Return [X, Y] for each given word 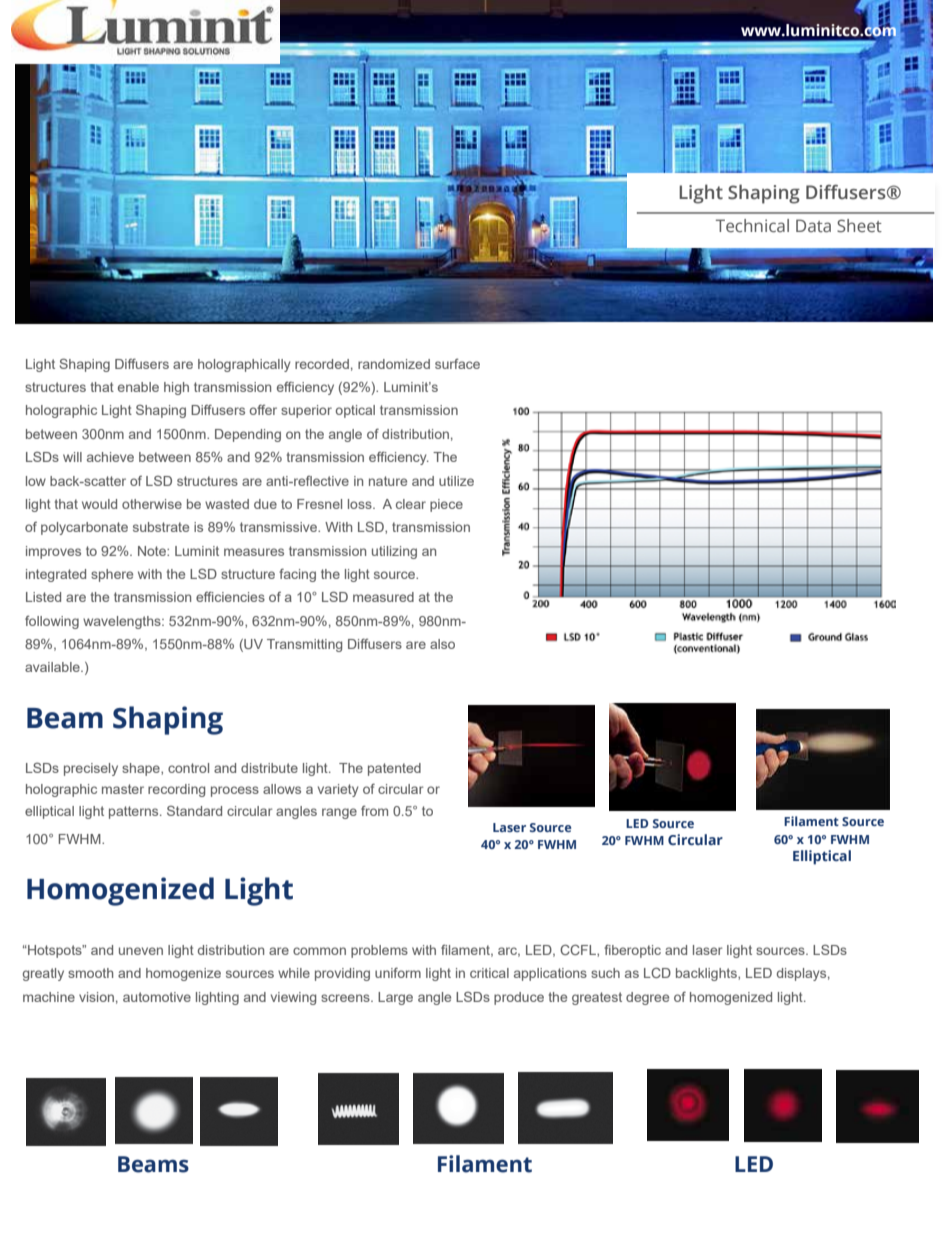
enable [138, 387]
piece [446, 505]
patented [394, 769]
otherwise [152, 504]
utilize [456, 481]
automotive [157, 997]
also [442, 644]
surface [457, 363]
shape [142, 769]
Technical [752, 225]
